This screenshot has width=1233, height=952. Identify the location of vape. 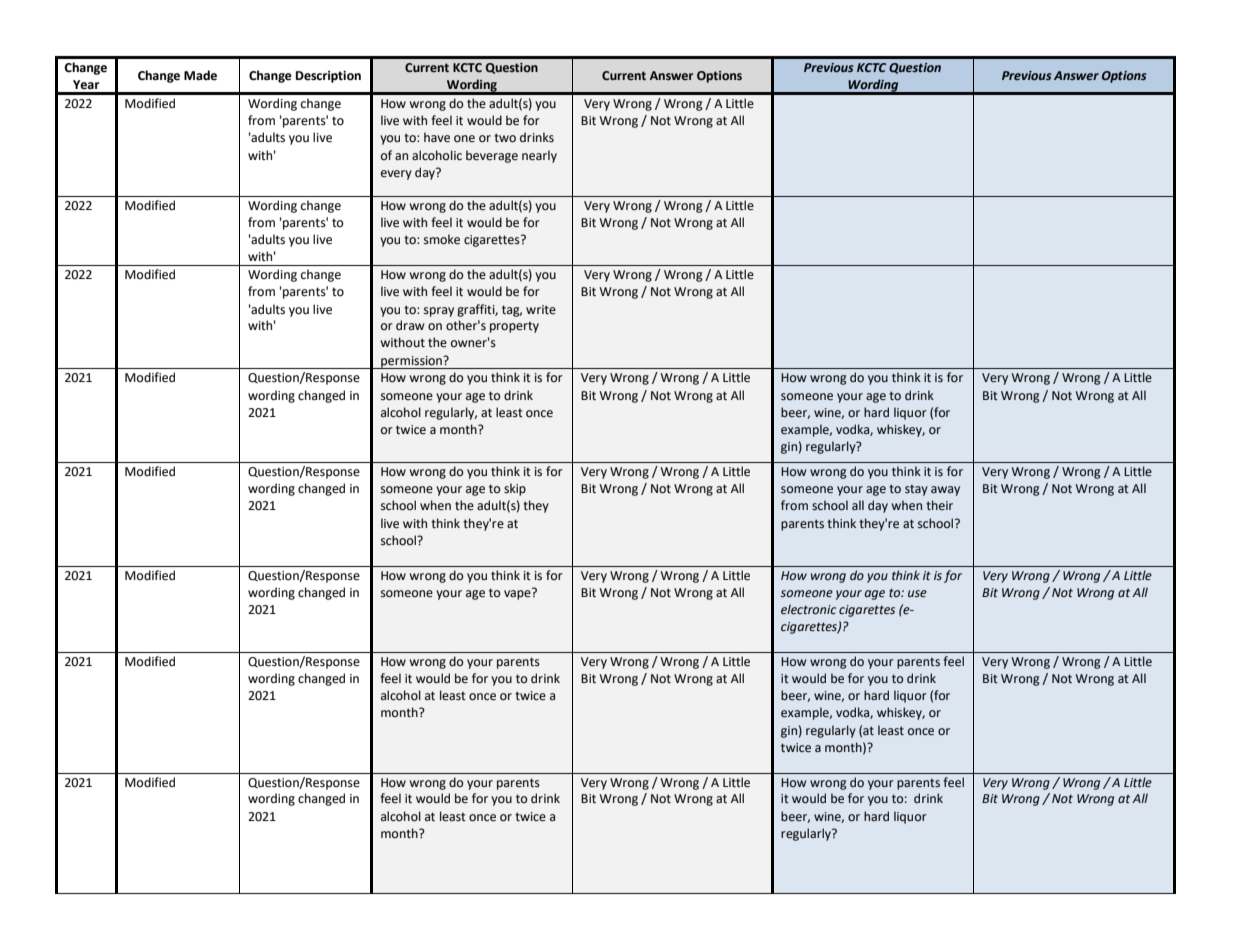
(518, 594).
